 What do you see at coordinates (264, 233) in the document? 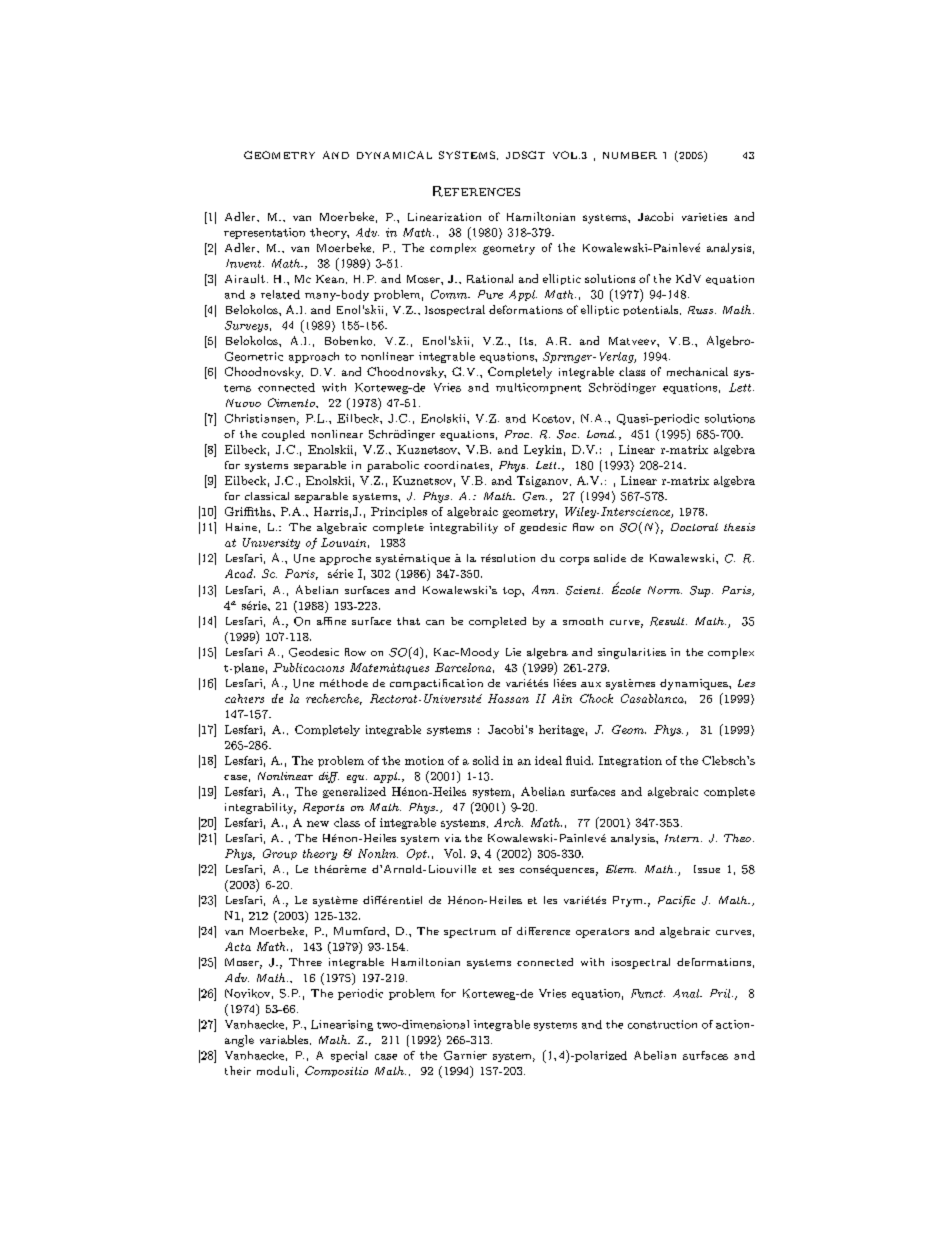
I see `representation` at bounding box center [264, 233].
